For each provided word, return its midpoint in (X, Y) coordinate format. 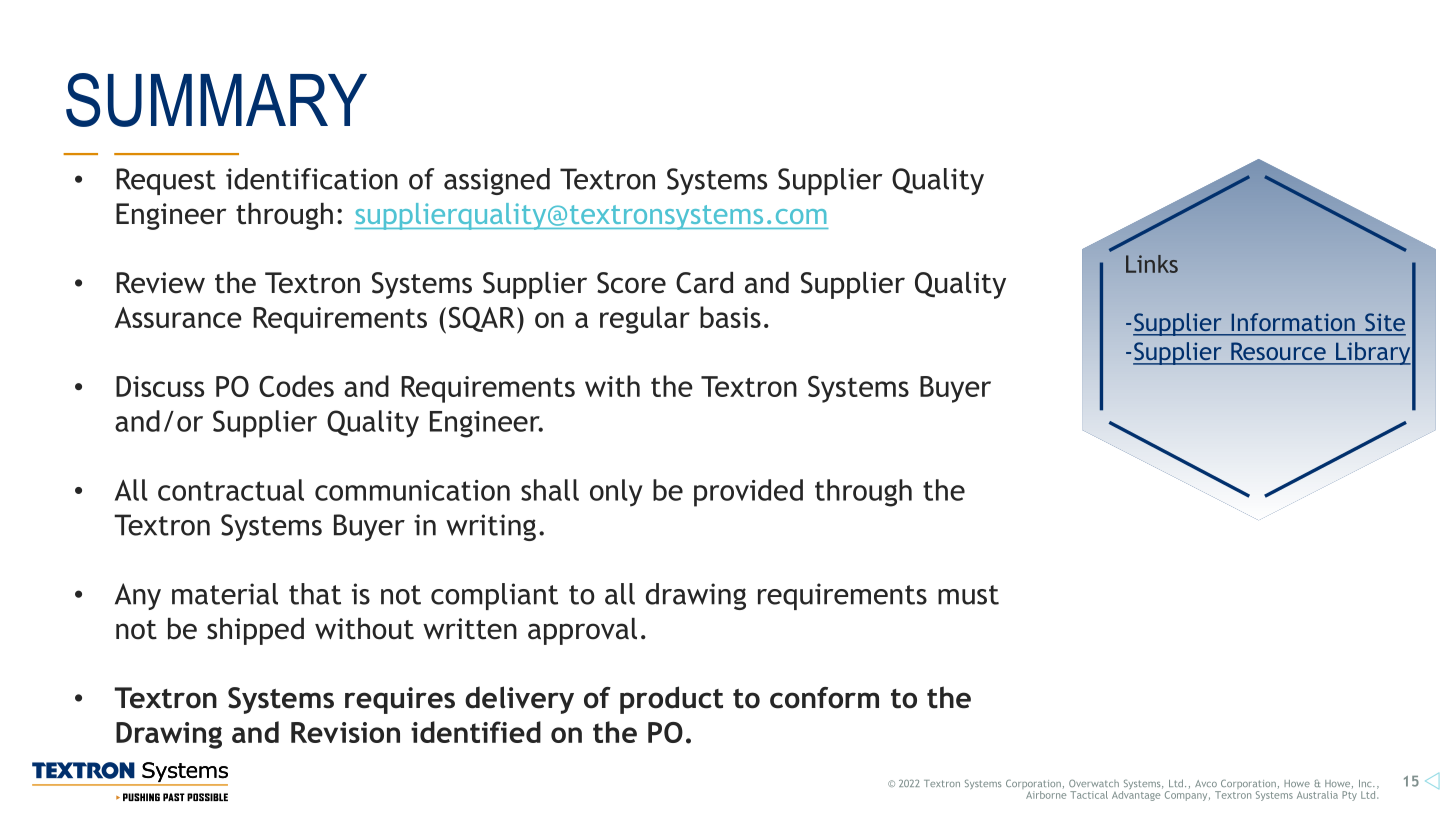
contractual (231, 490)
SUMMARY (216, 100)
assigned (497, 181)
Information (1293, 322)
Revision (345, 732)
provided (748, 493)
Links (1152, 264)
